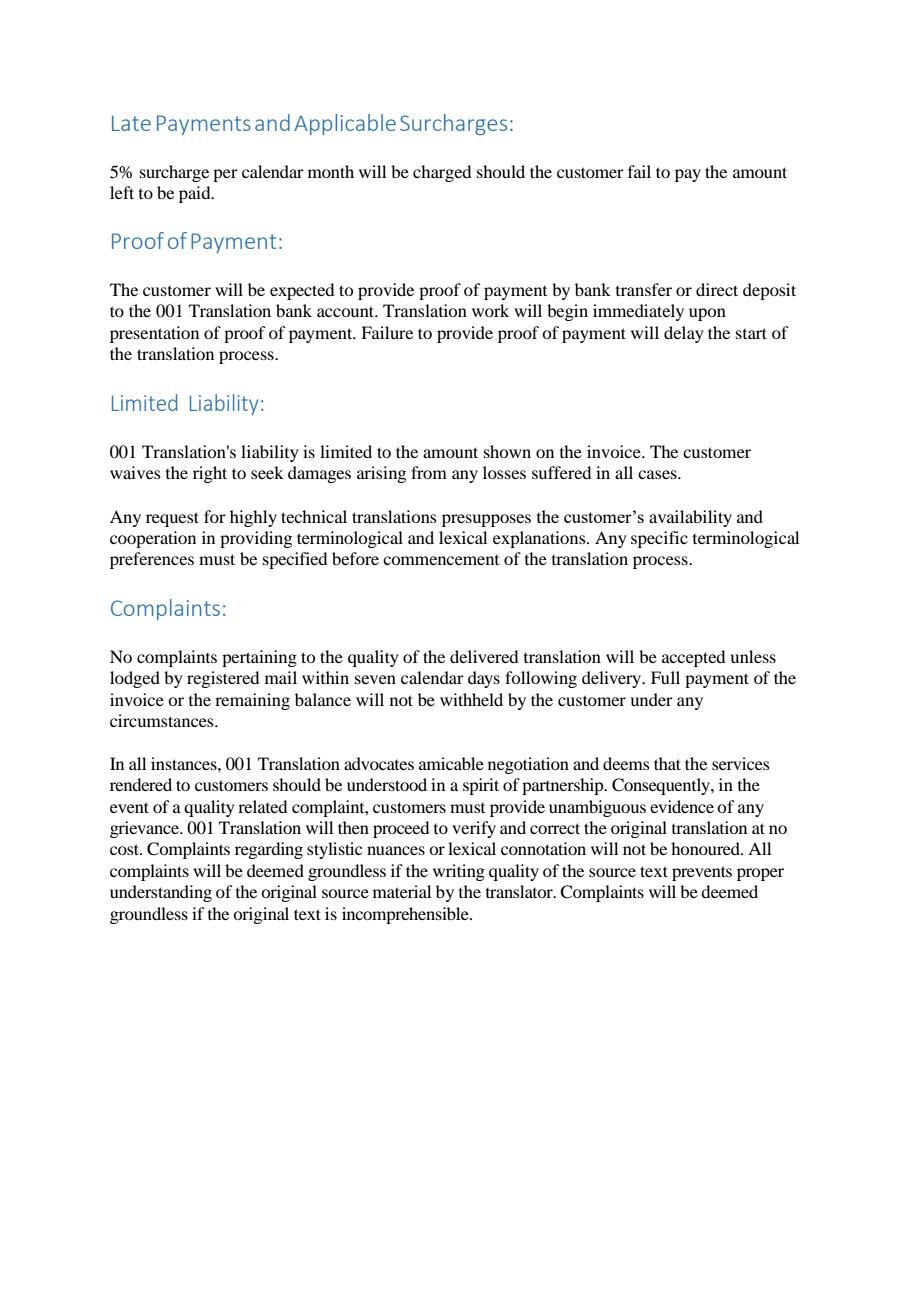 The image size is (924, 1307). What do you see at coordinates (717, 289) in the page?
I see `direct` at bounding box center [717, 289].
